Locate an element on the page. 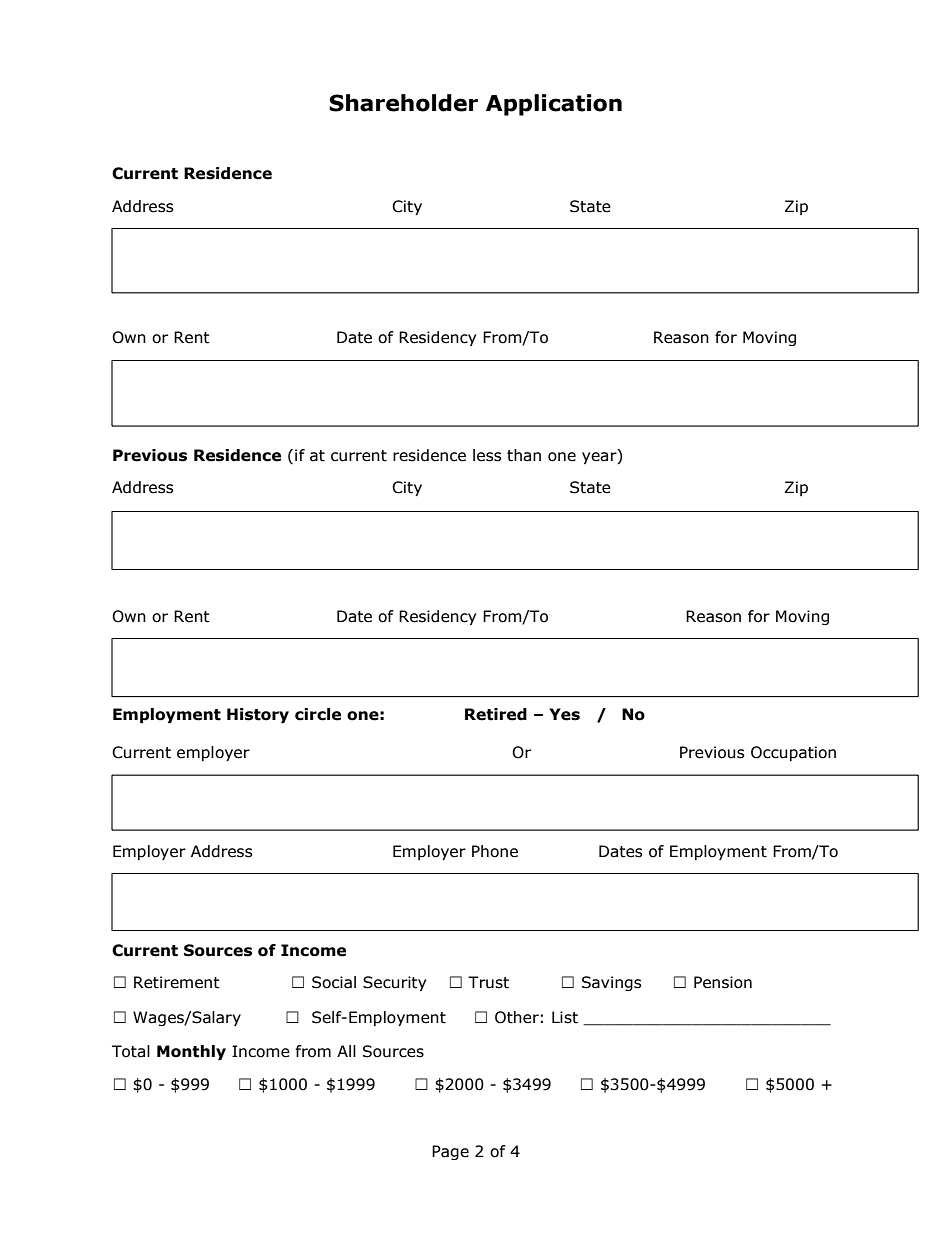 This document has width=952, height=1233. History is located at coordinates (258, 715).
